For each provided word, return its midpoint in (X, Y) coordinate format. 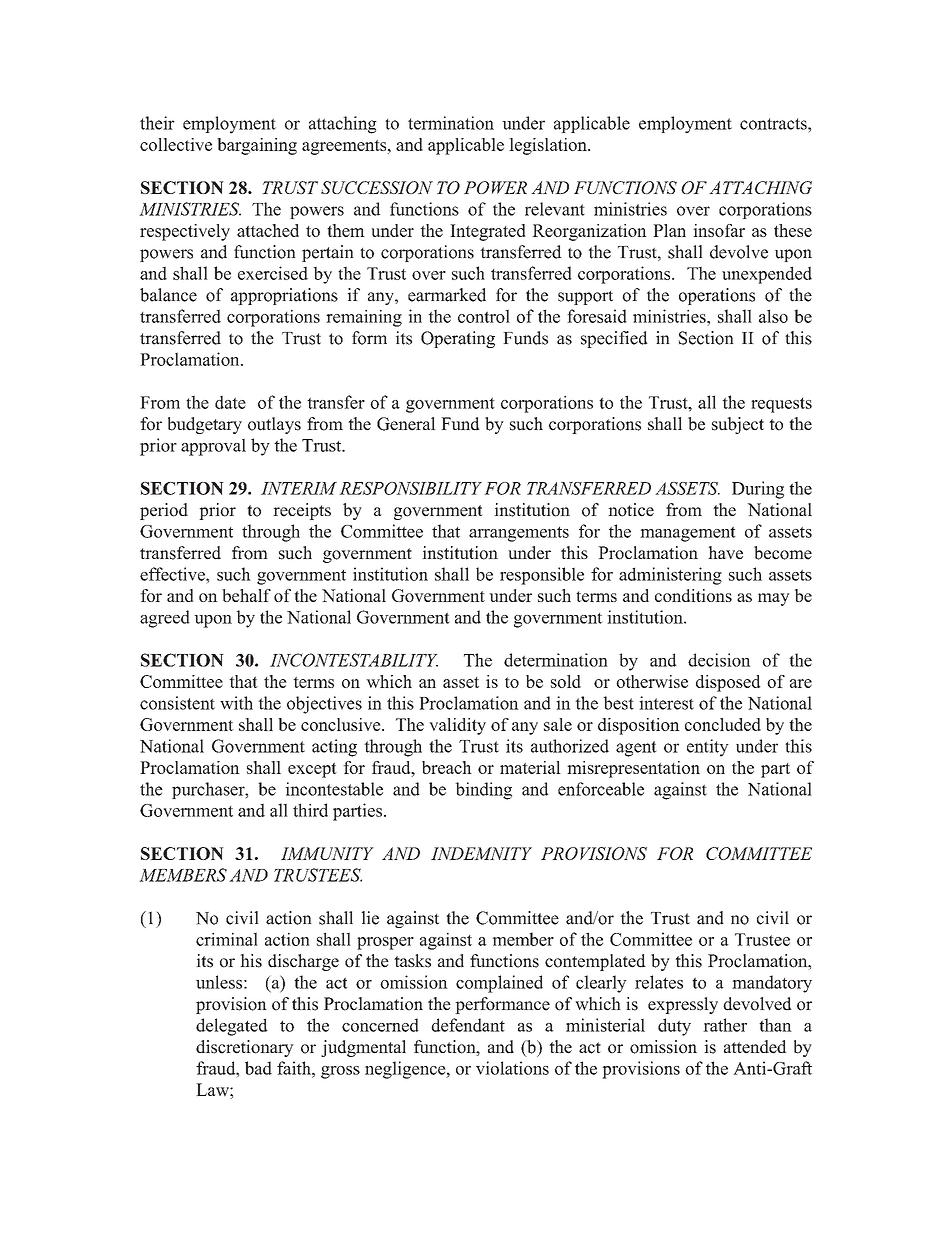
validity (457, 726)
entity (708, 748)
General (406, 424)
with (236, 703)
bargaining (257, 146)
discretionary (245, 1048)
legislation (549, 146)
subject (738, 425)
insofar (719, 230)
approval (213, 447)
